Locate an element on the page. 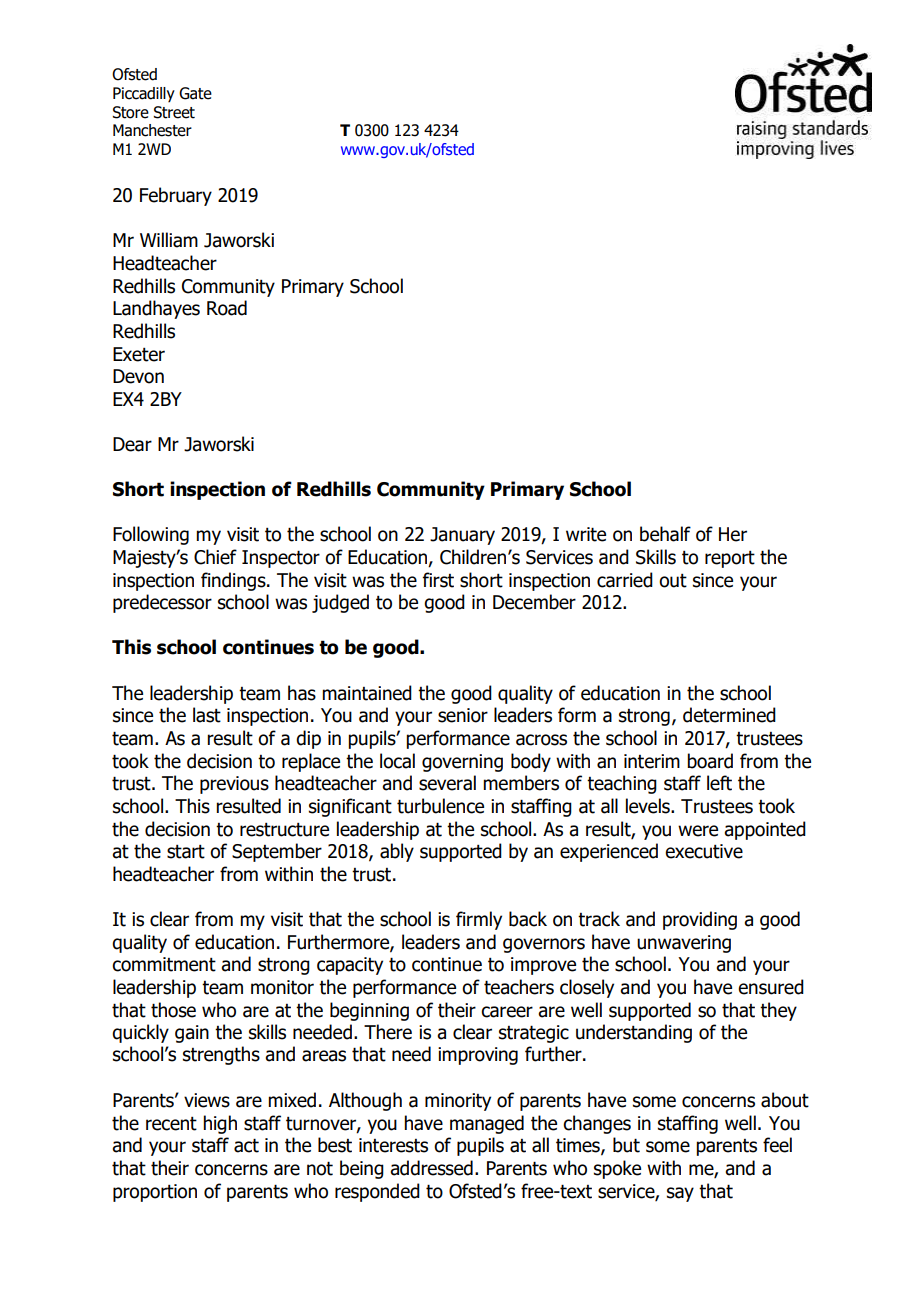 Image resolution: width=924 pixels, height=1310 pixels. act is located at coordinates (246, 1145).
